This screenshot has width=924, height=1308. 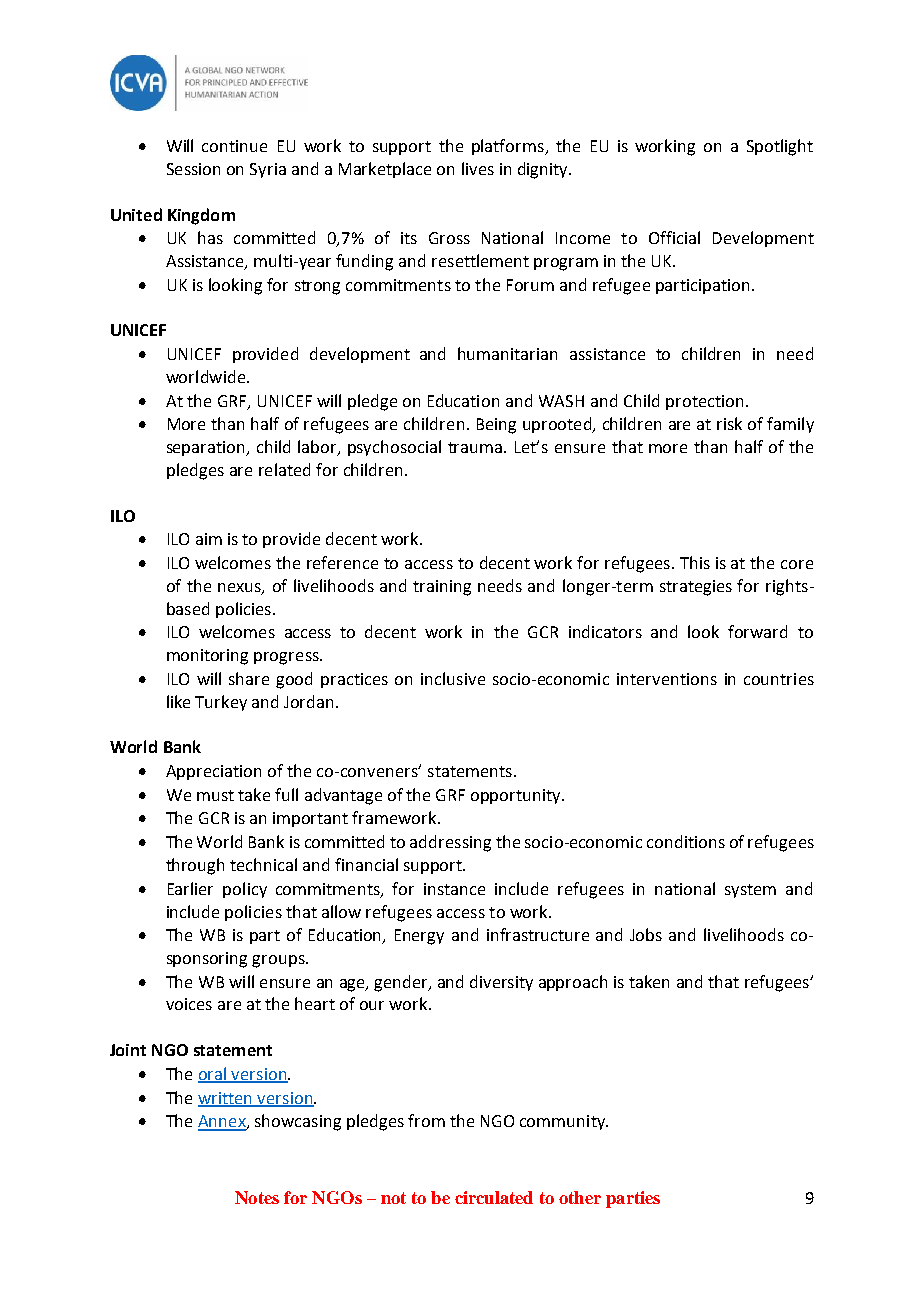 What do you see at coordinates (190, 888) in the screenshot?
I see `Earlier` at bounding box center [190, 888].
